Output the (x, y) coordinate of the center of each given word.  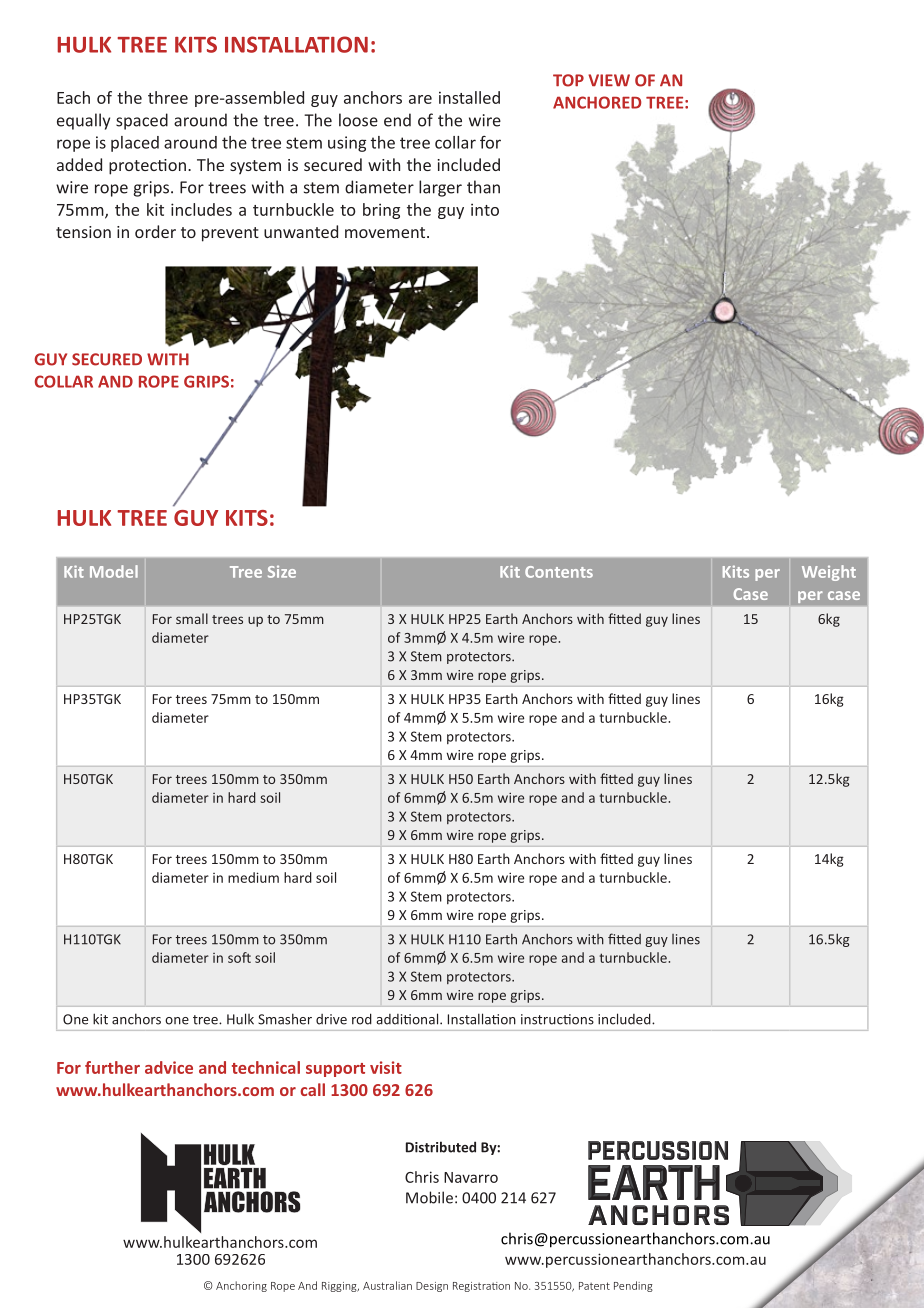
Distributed (441, 1147)
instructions (557, 1019)
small (192, 618)
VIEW (609, 80)
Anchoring (241, 1286)
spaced (142, 121)
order (155, 231)
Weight (829, 573)
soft (239, 957)
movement (386, 232)
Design (432, 1287)
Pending (633, 1286)
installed (469, 97)
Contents (559, 572)
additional (408, 1019)
